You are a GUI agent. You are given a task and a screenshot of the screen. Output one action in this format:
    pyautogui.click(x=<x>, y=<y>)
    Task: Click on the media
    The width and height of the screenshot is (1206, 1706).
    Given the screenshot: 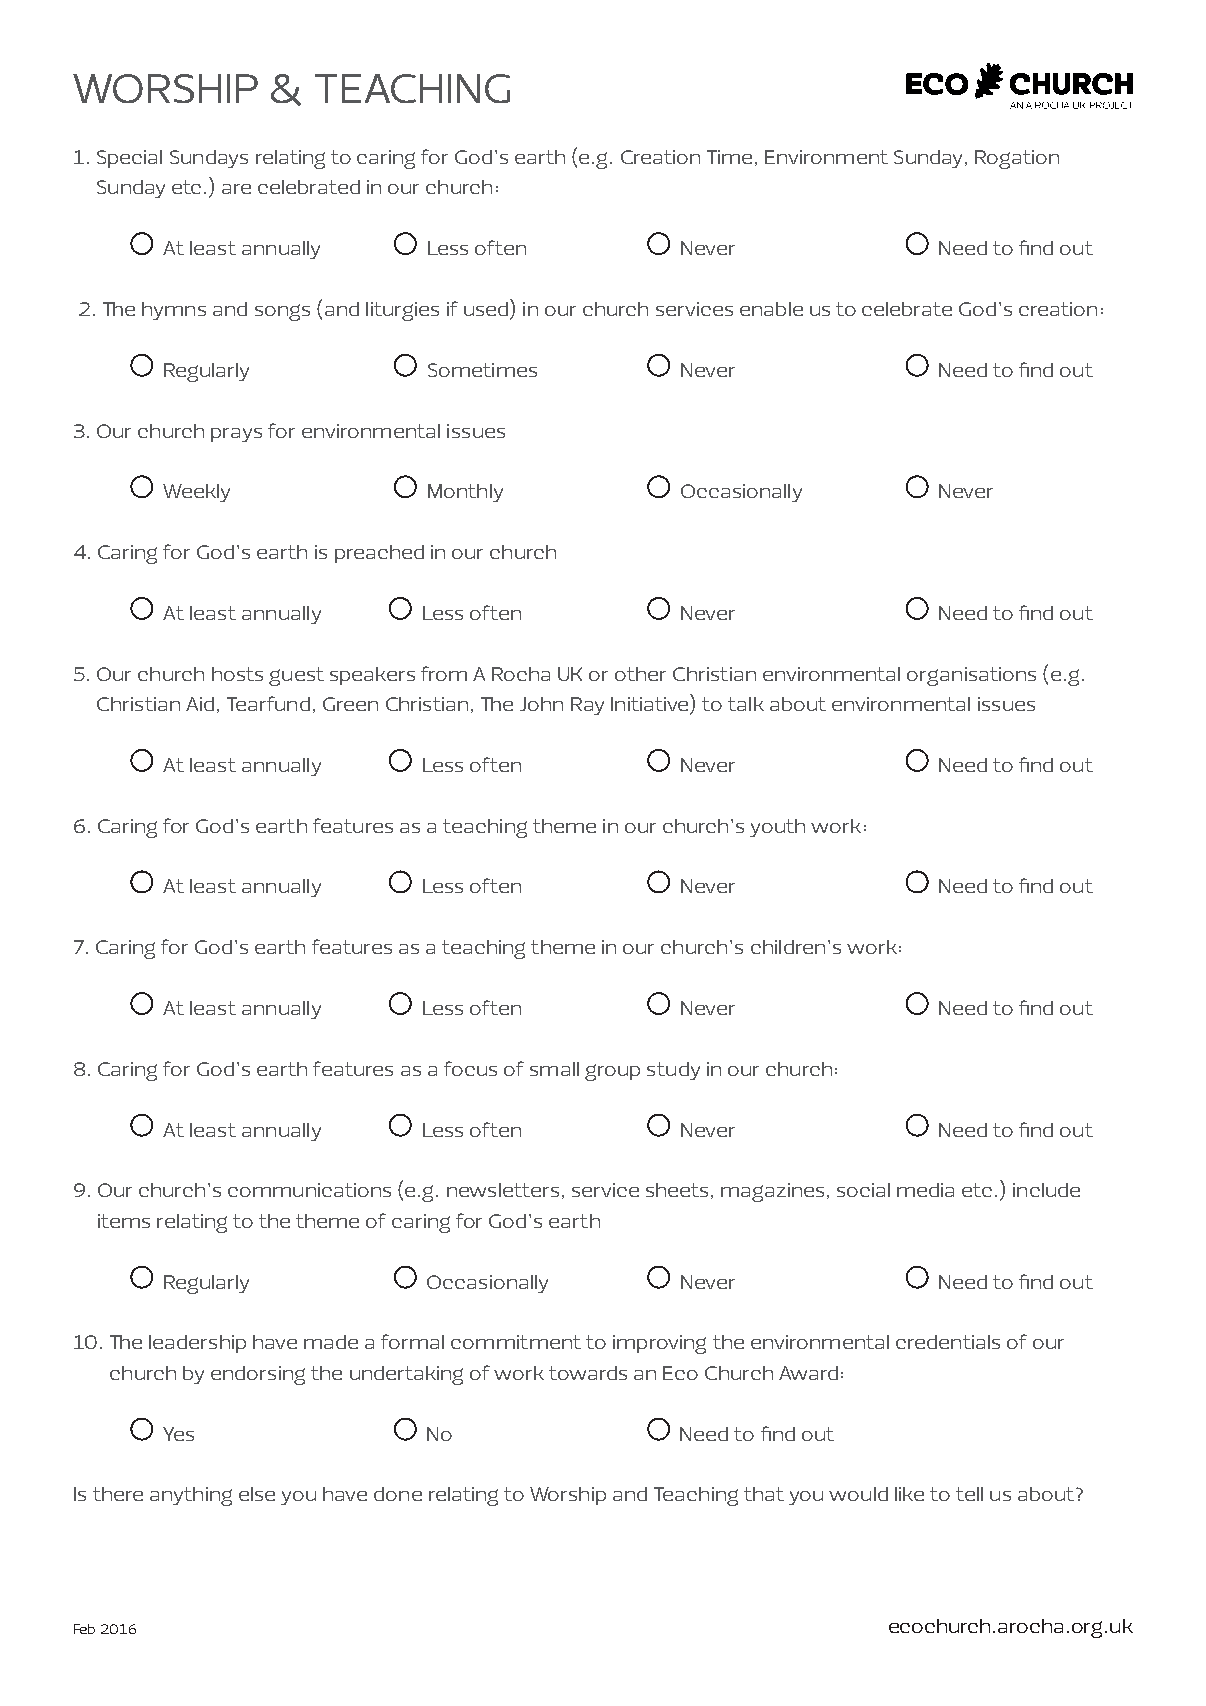 What is the action you would take?
    pyautogui.click(x=925, y=1190)
